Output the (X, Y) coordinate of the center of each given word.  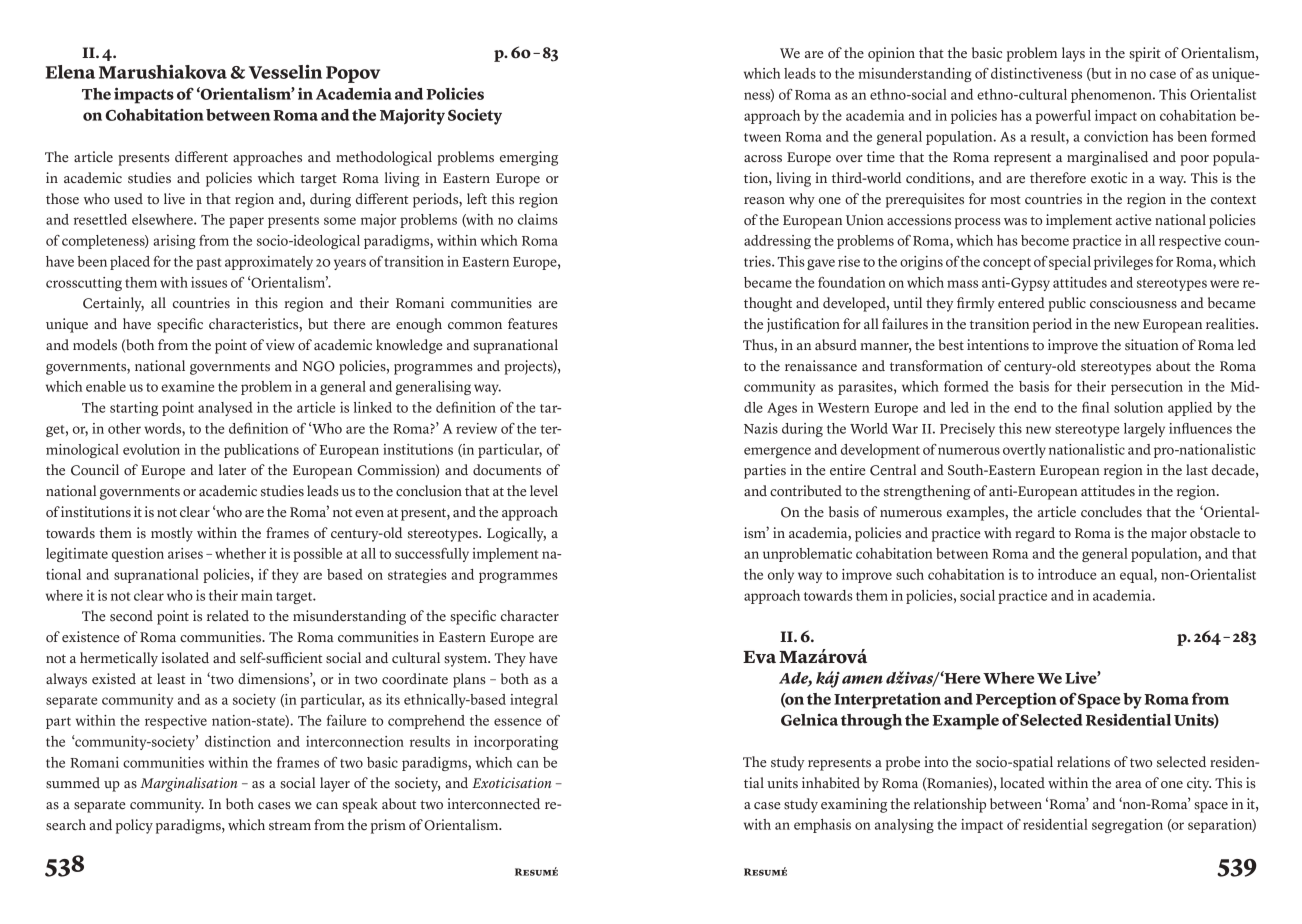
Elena (70, 72)
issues (209, 282)
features (533, 324)
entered (1021, 303)
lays (1073, 54)
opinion (891, 54)
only (781, 576)
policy (134, 826)
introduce (1067, 574)
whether (240, 553)
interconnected (493, 804)
